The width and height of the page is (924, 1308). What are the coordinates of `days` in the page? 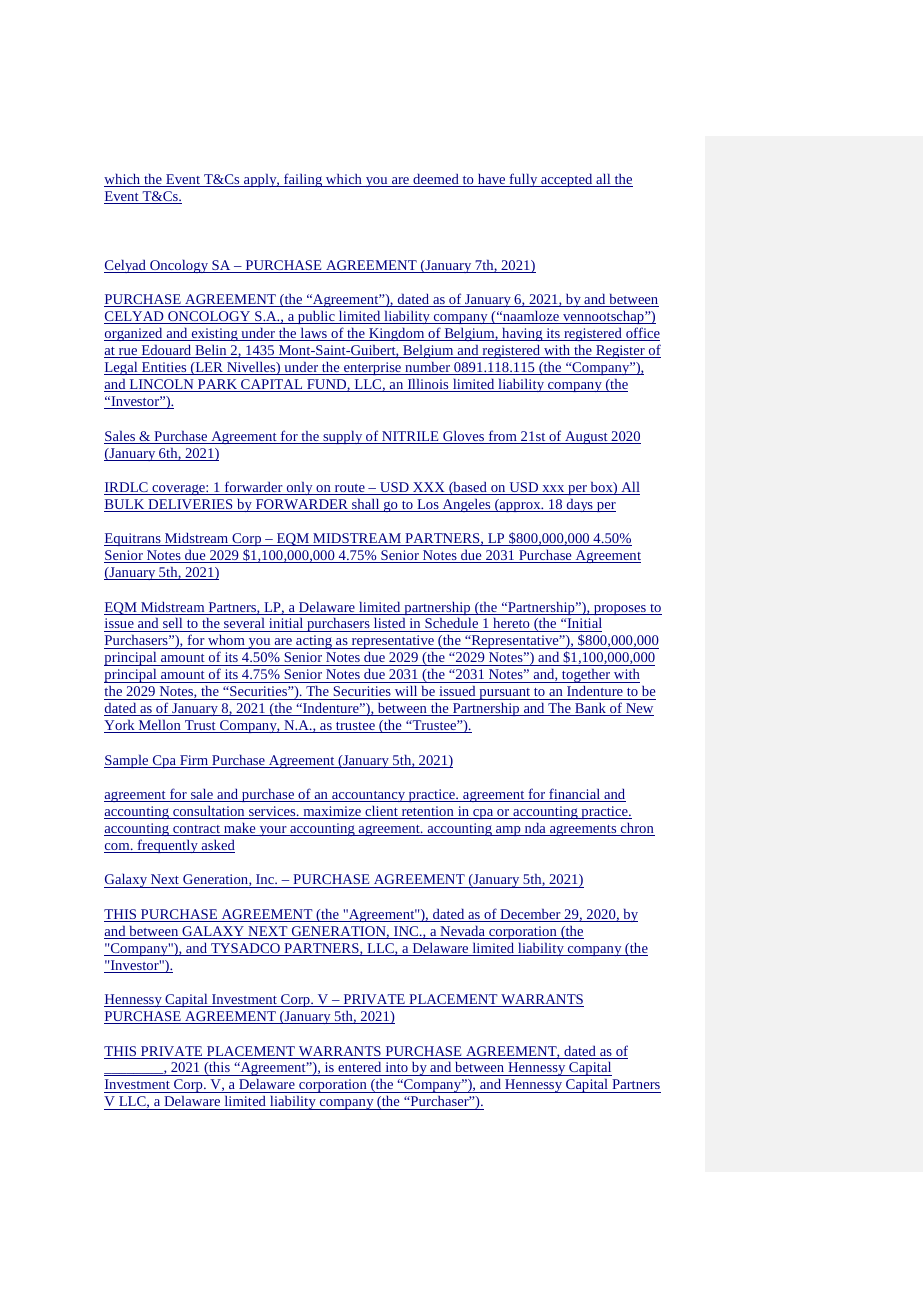 It's located at (579, 505).
